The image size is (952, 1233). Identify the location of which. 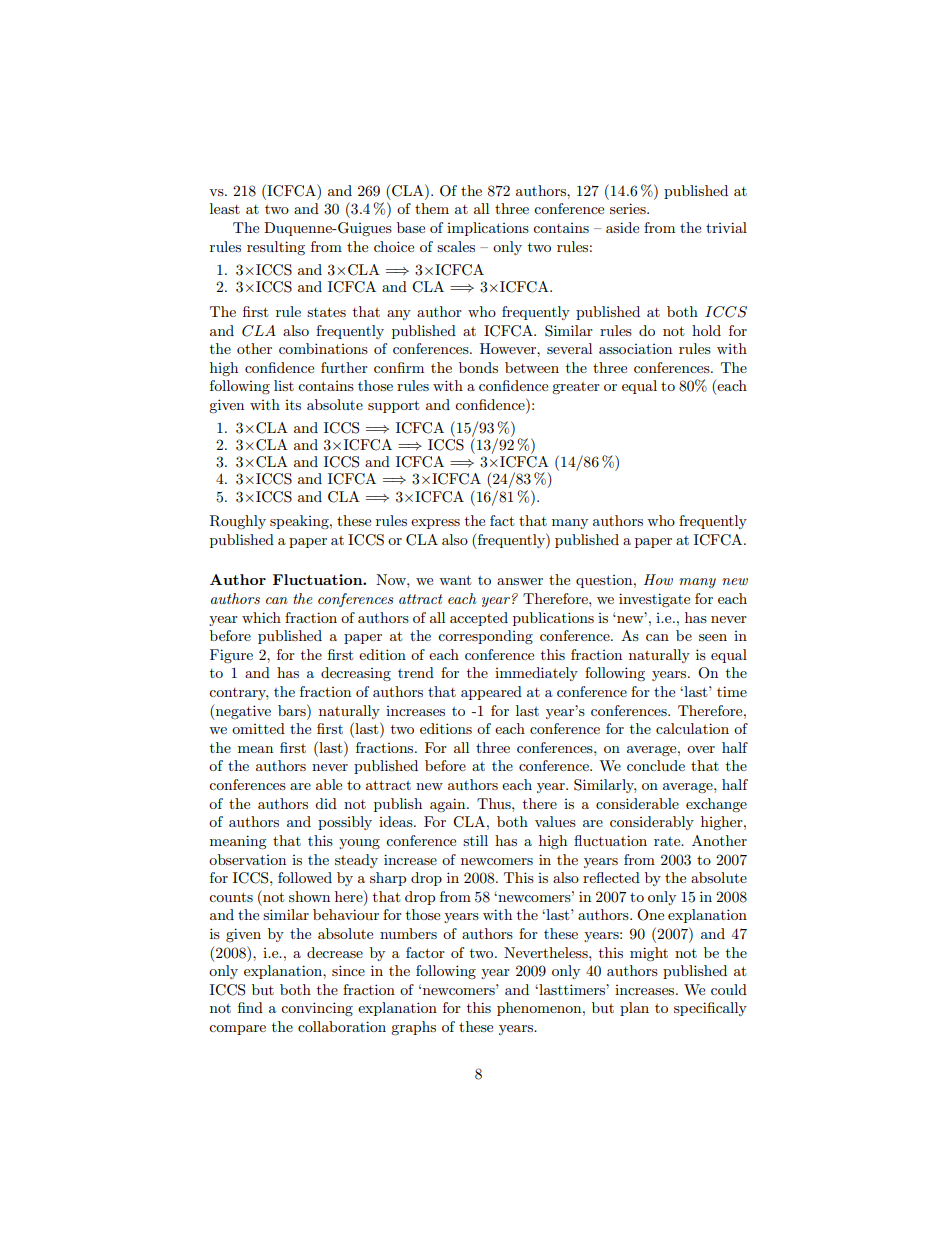
(261, 617).
